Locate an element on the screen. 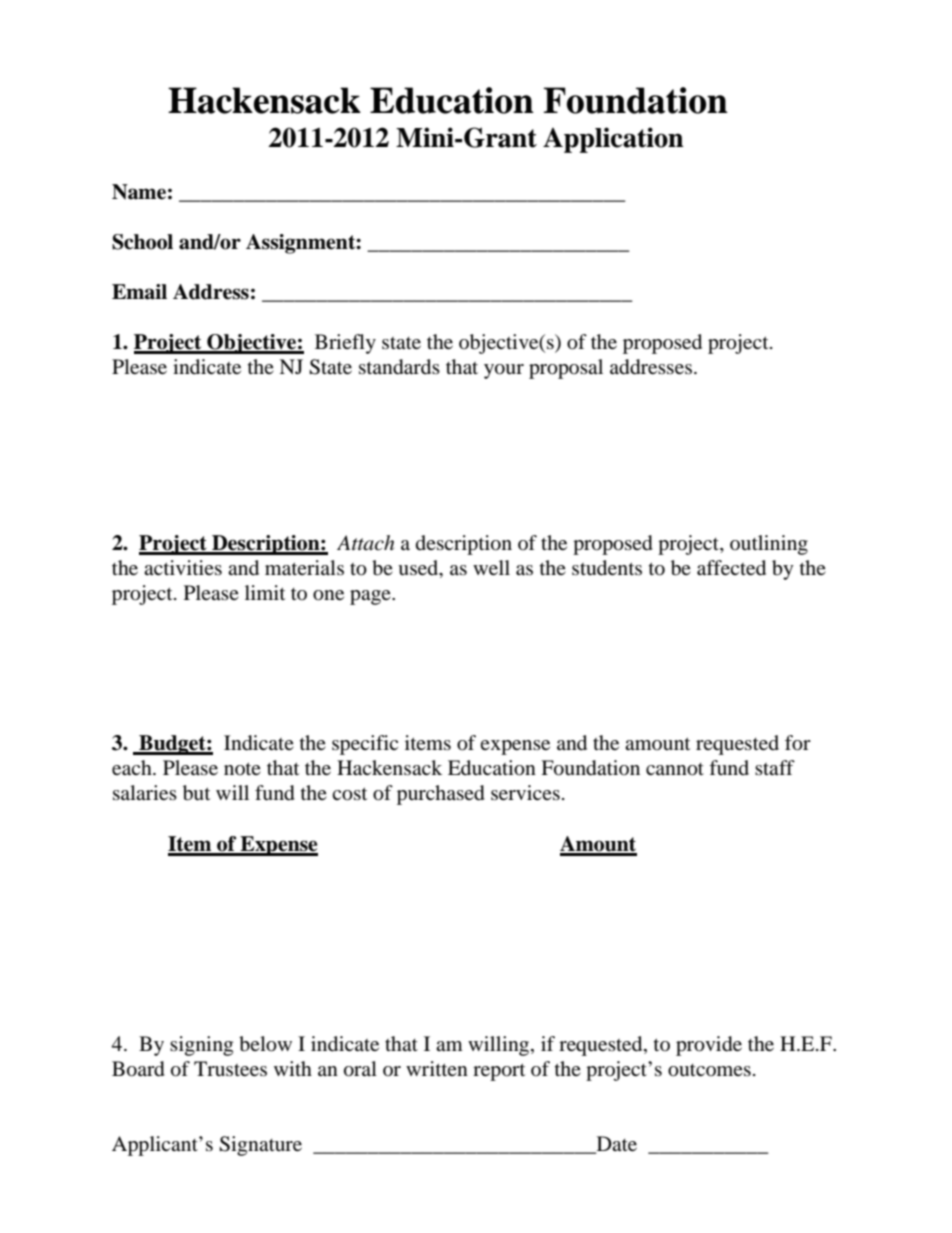 The width and height of the screenshot is (952, 1233). limit is located at coordinates (265, 592).
